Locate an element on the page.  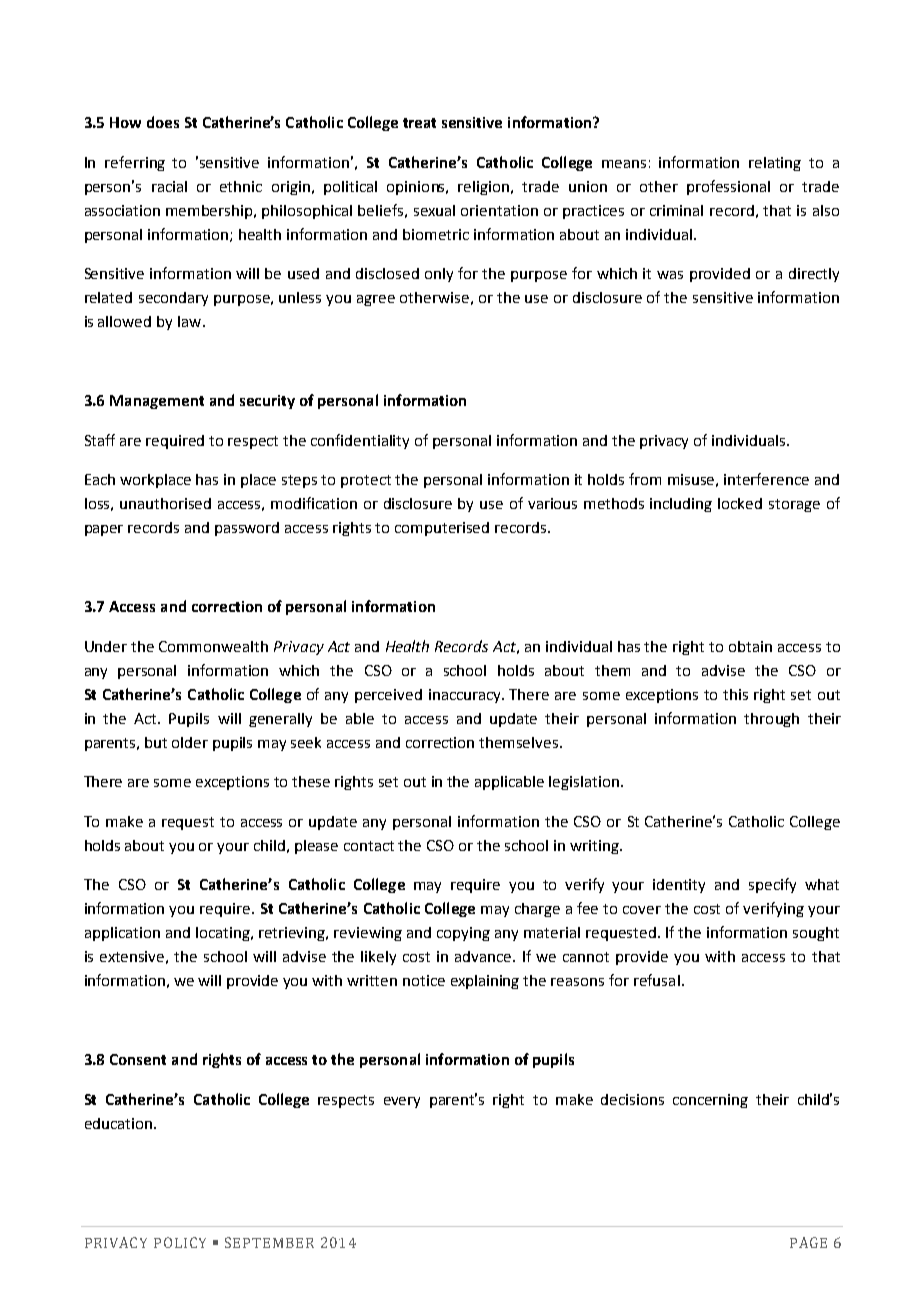
relating is located at coordinates (775, 164).
